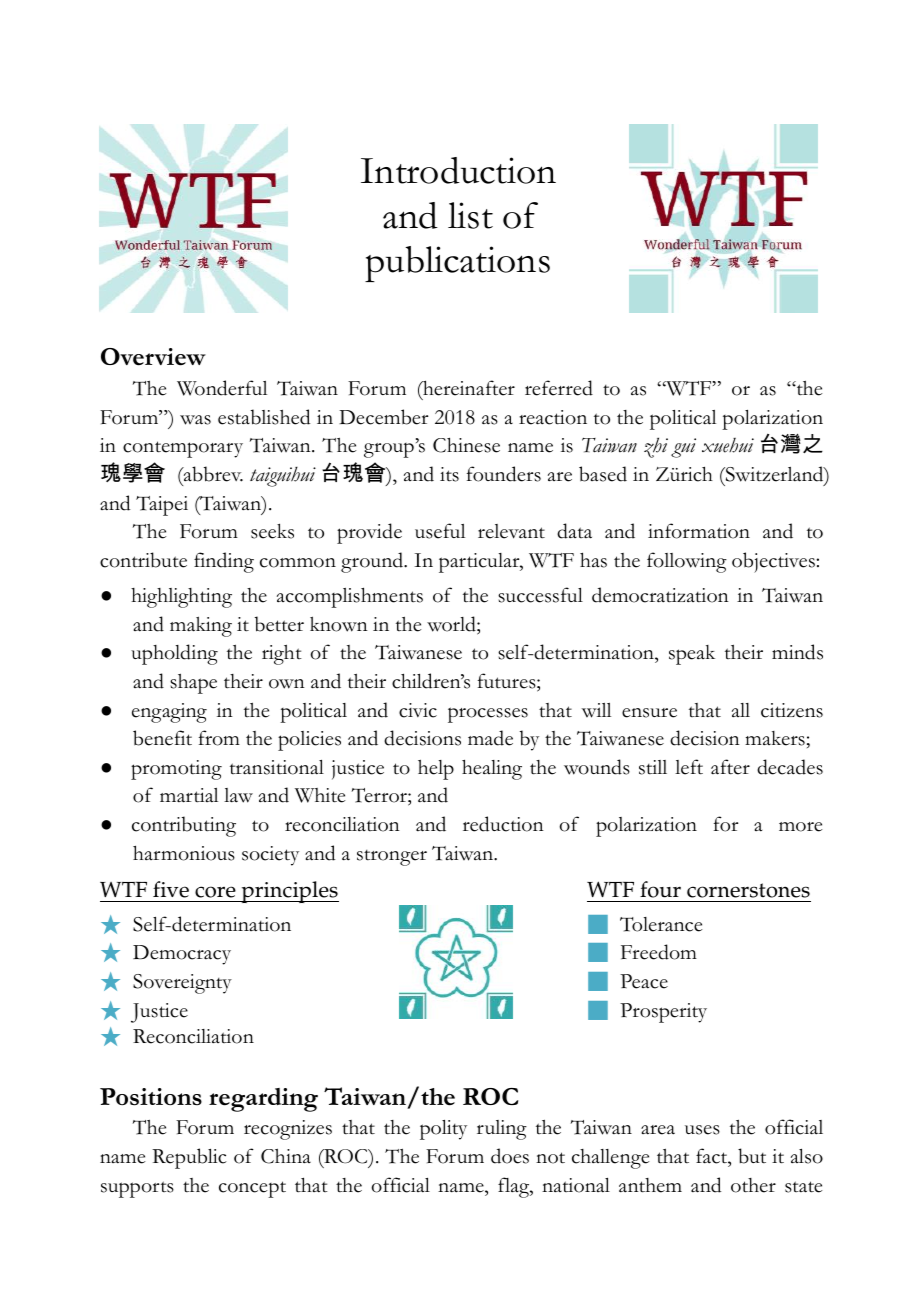  I want to click on core, so click(215, 892).
